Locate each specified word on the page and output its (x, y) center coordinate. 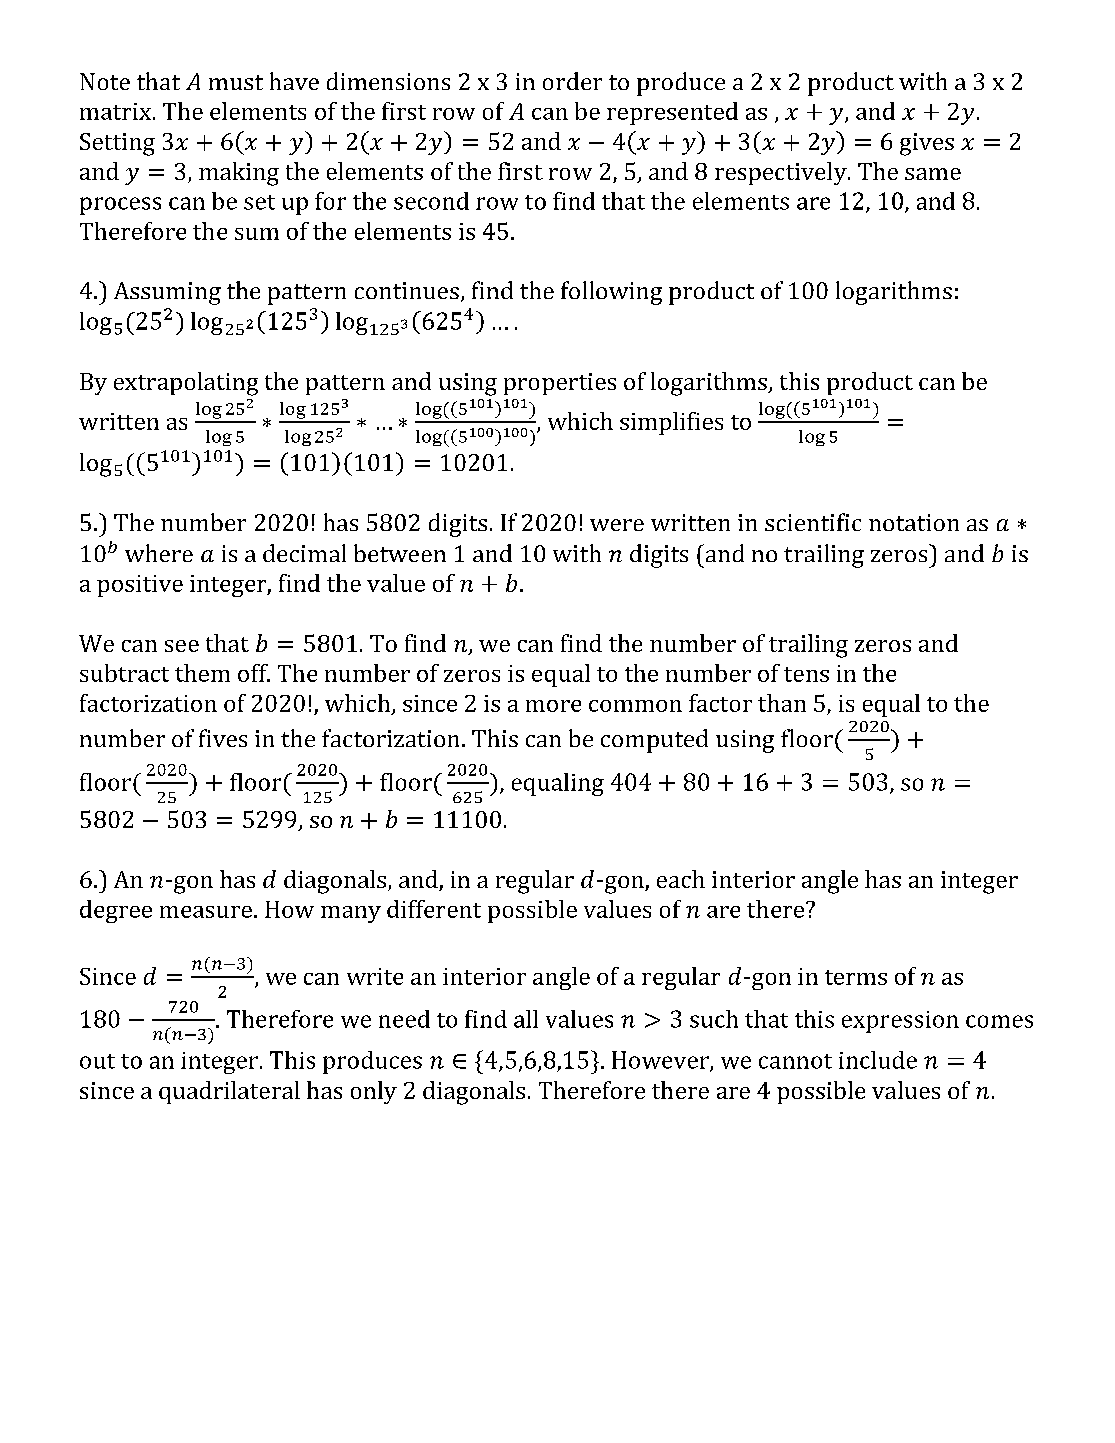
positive (140, 586)
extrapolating (186, 384)
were (617, 525)
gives (927, 144)
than (782, 703)
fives (223, 738)
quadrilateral (229, 1092)
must (236, 82)
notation (914, 522)
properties (560, 384)
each (681, 879)
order (572, 81)
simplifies (671, 423)
